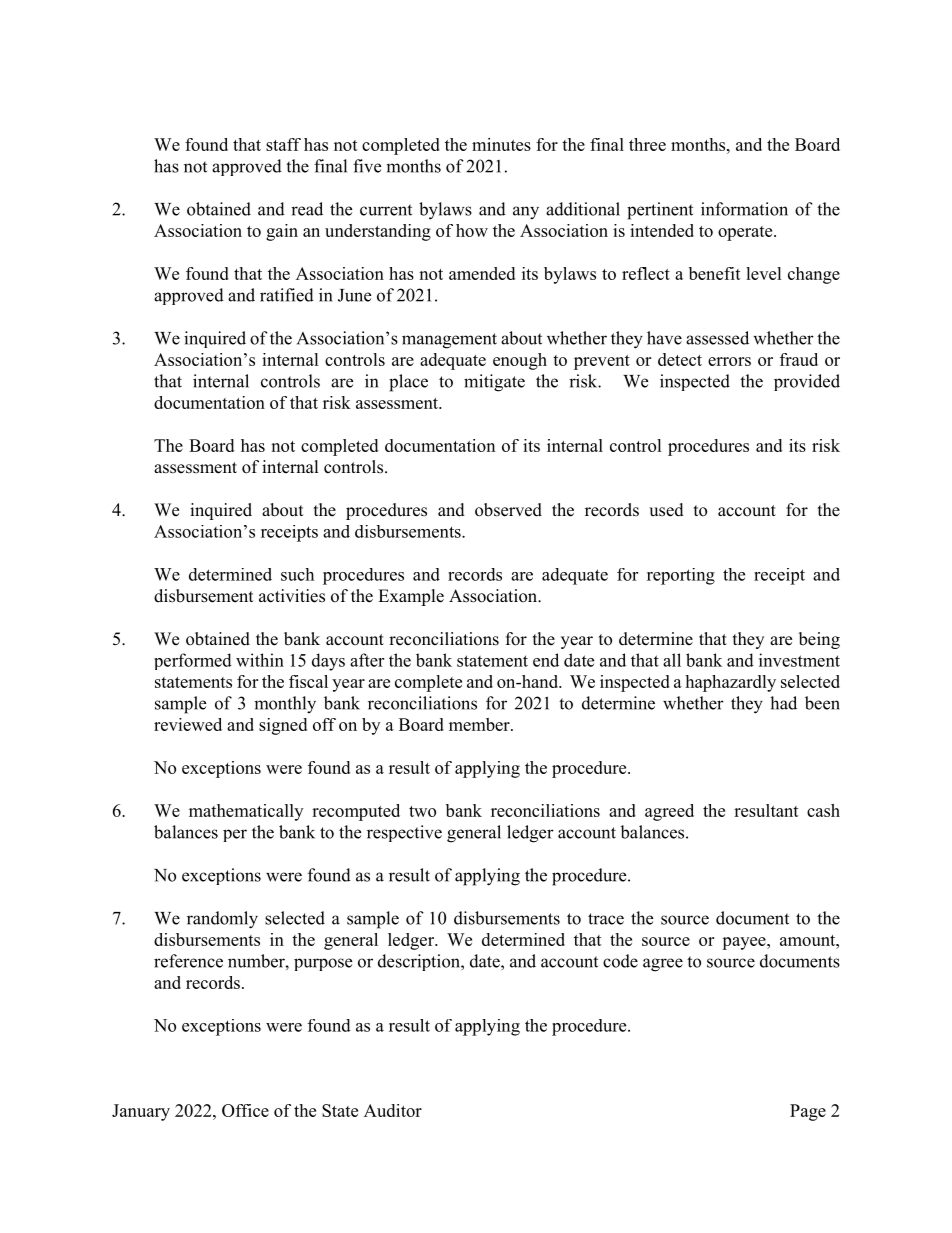  What do you see at coordinates (404, 833) in the page?
I see `respective` at bounding box center [404, 833].
